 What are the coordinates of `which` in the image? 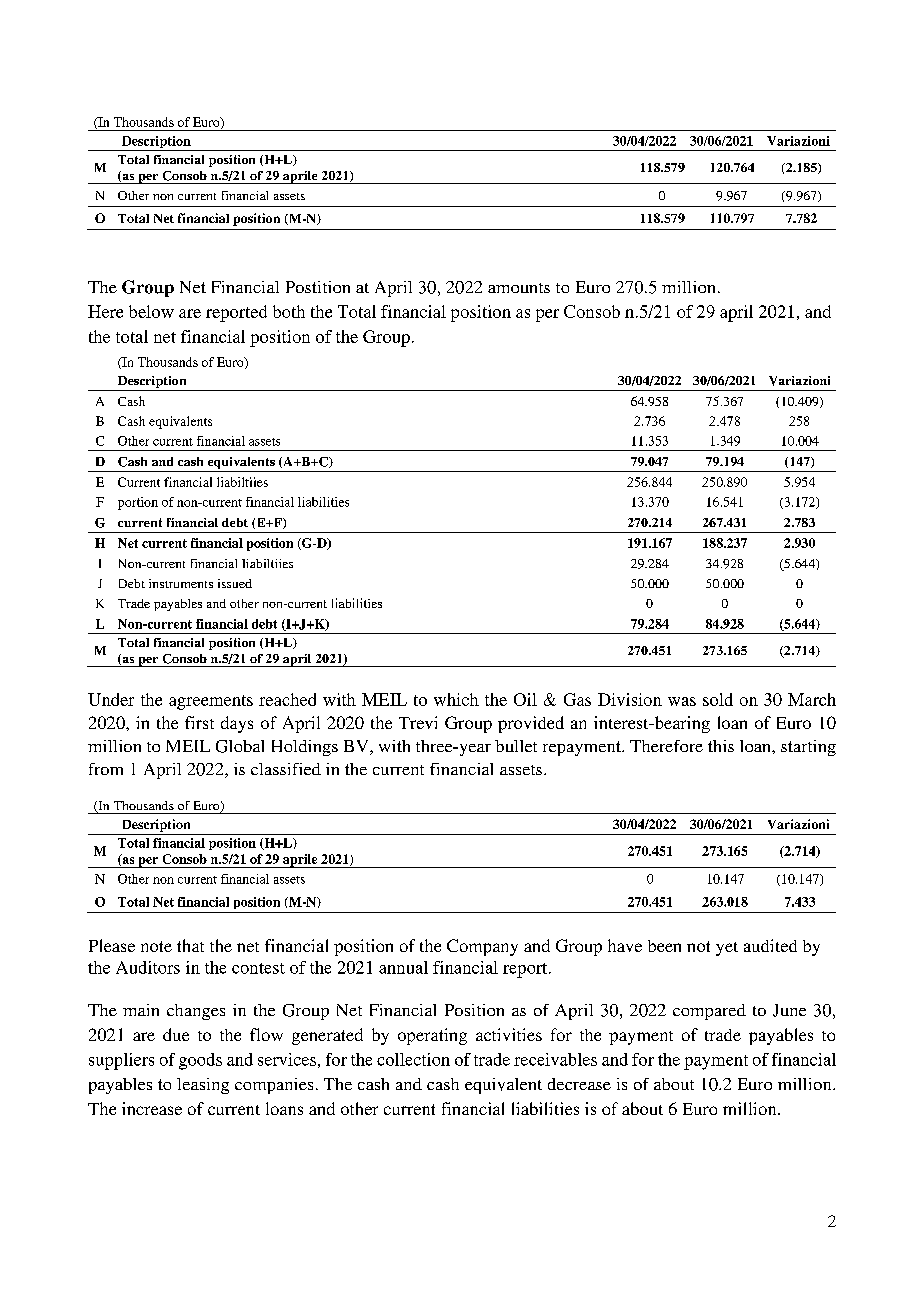 It's located at (456, 699).
